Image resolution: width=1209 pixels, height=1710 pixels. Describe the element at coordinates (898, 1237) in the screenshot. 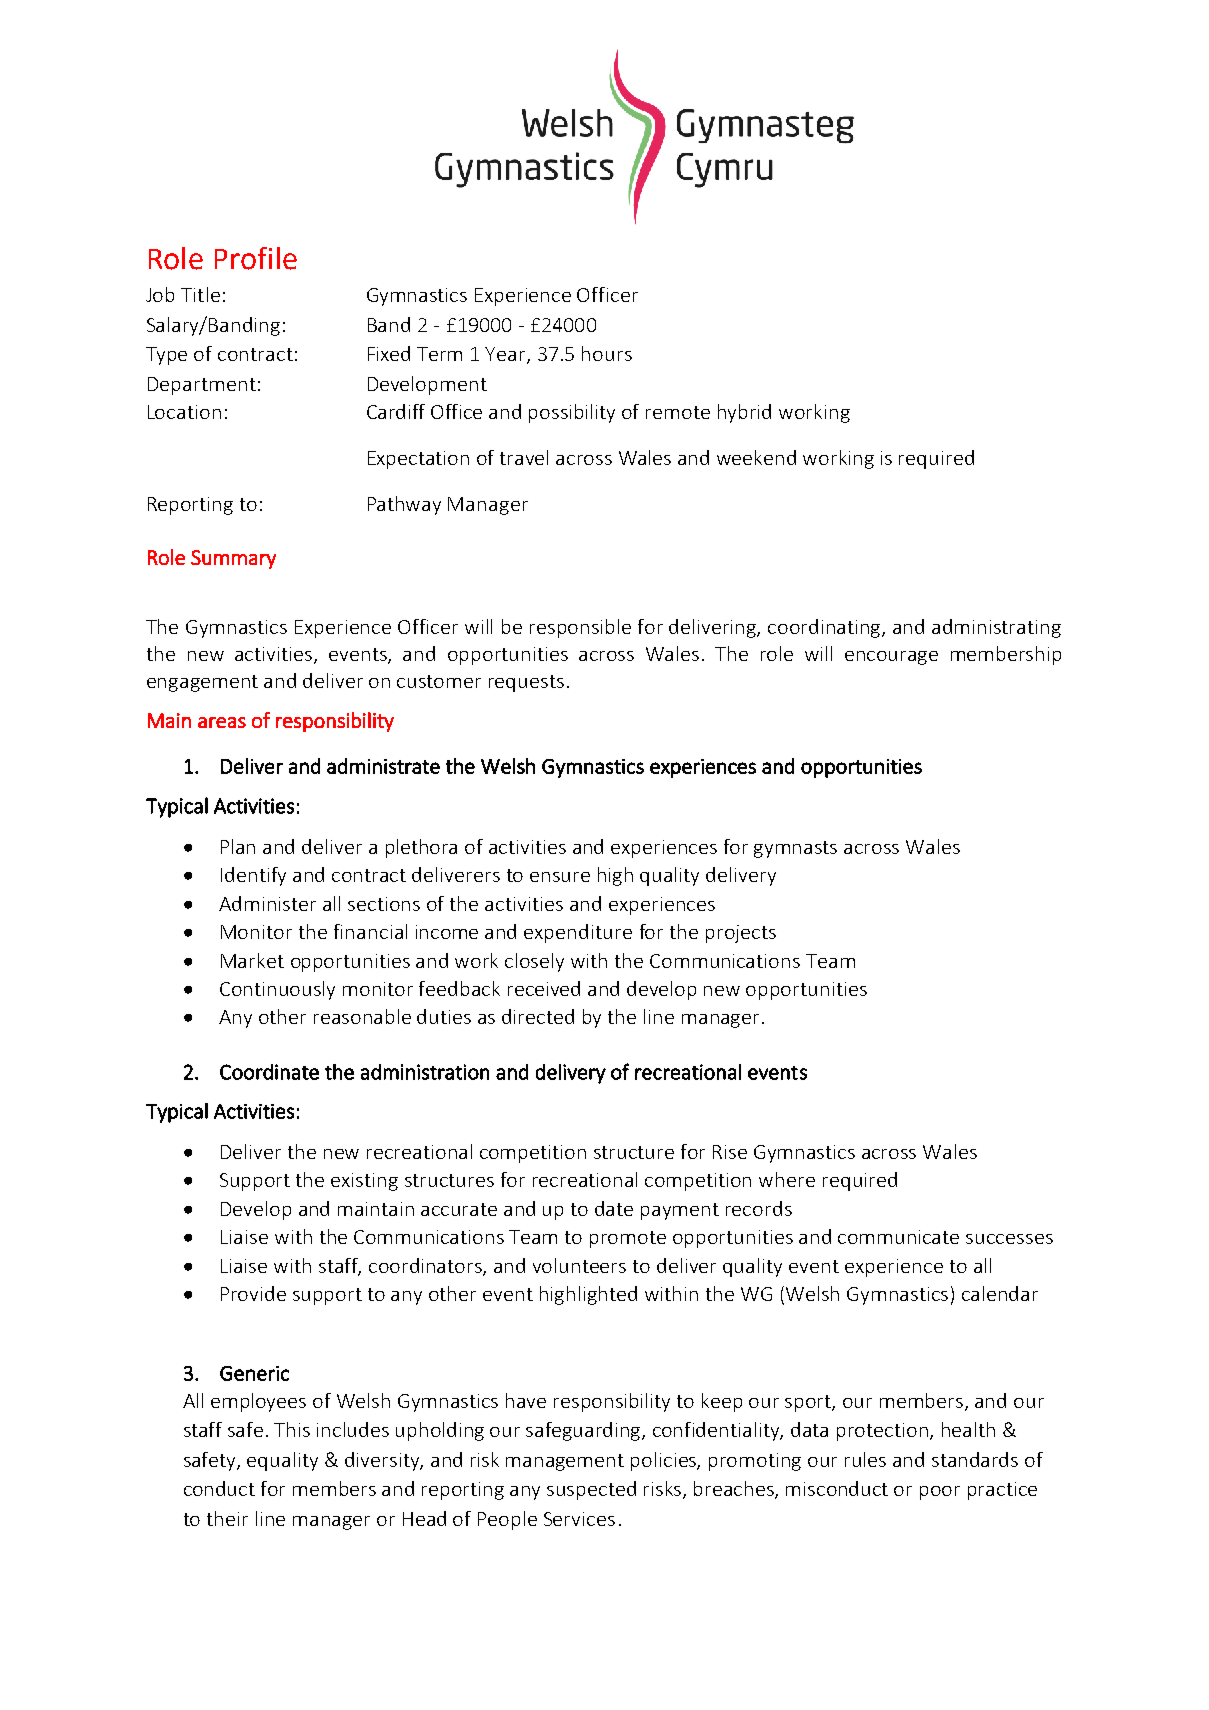

I see `communicate` at that location.
